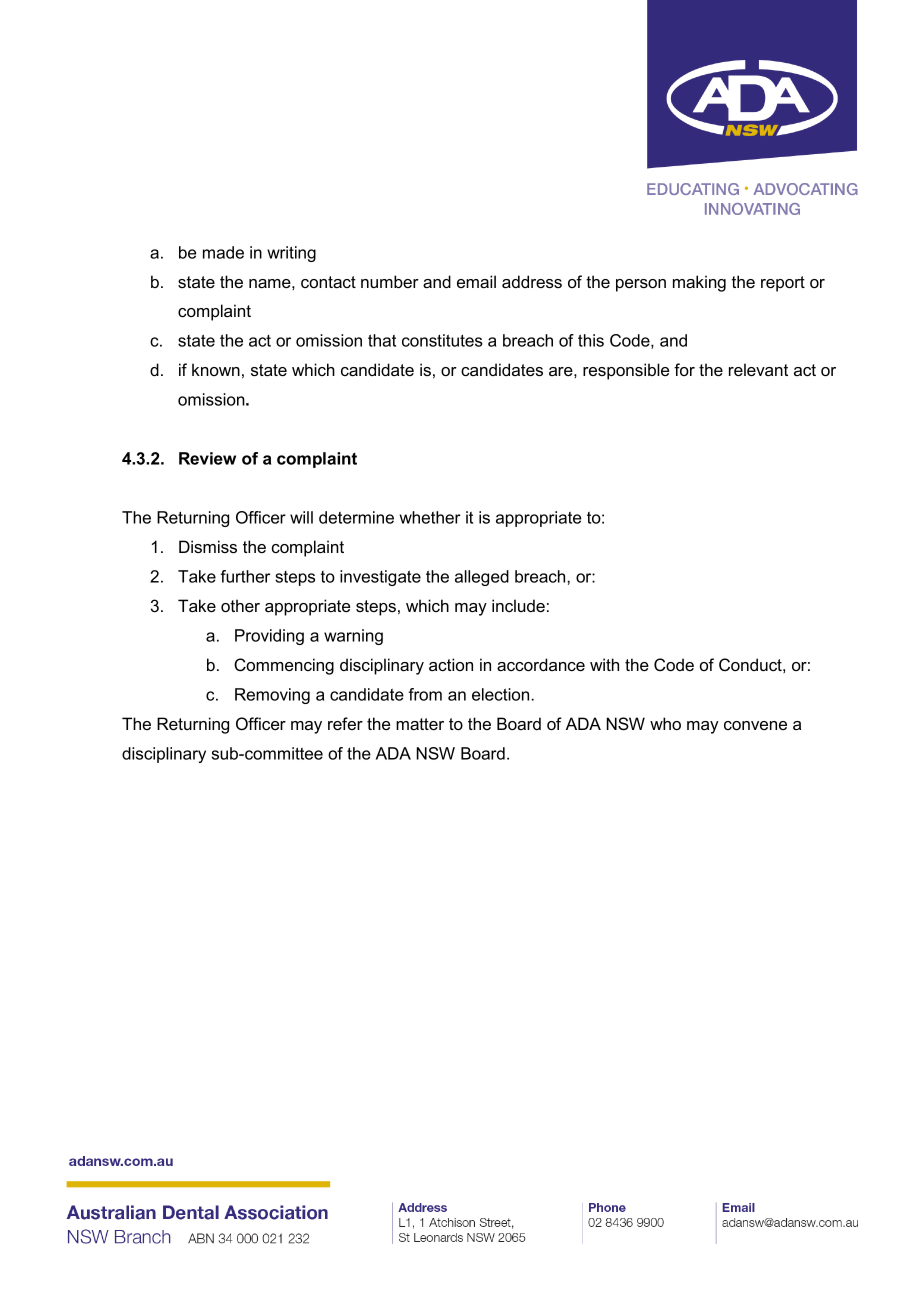 This document has height=1309, width=924. I want to click on with, so click(604, 664).
